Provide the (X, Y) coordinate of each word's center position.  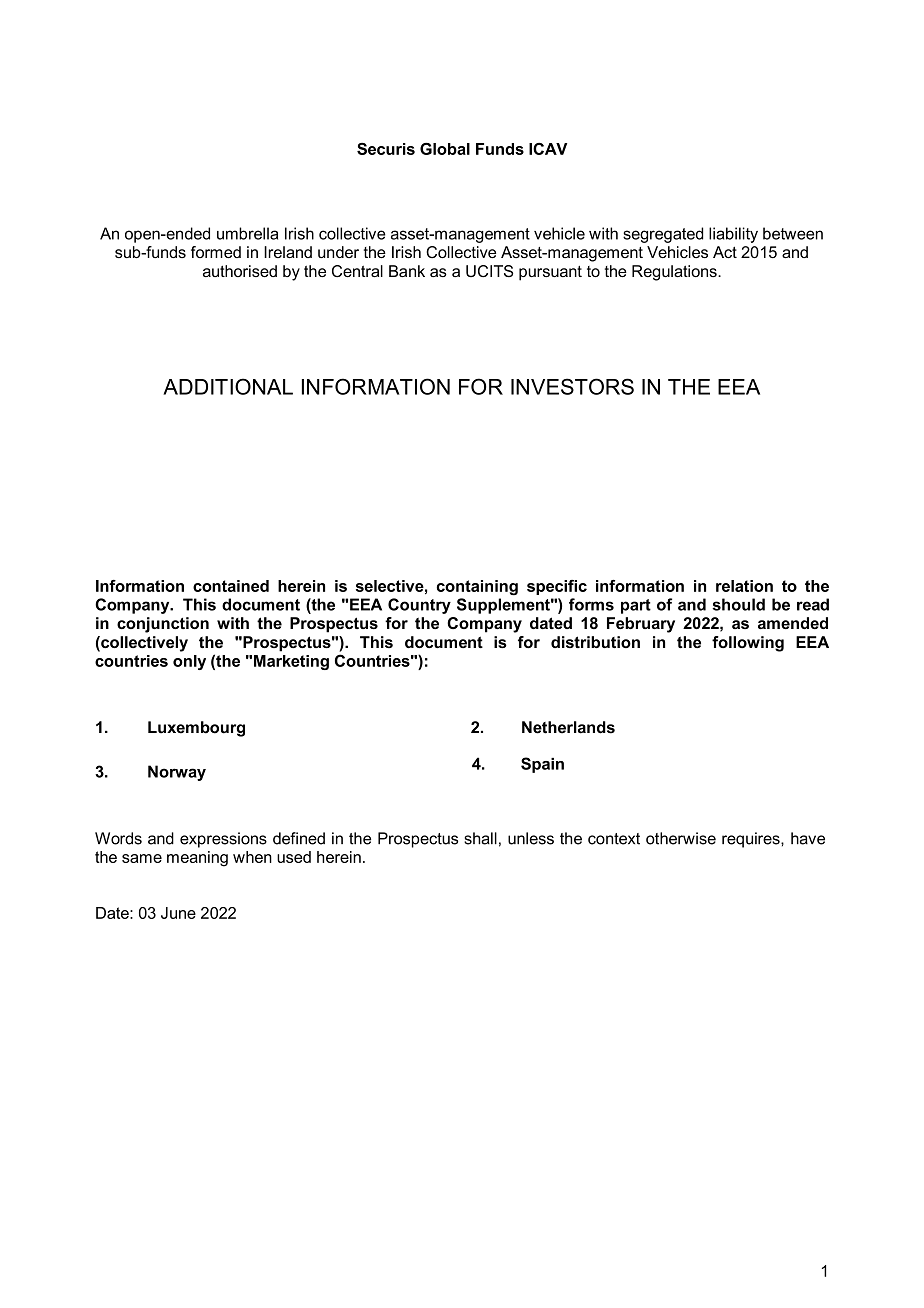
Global (445, 149)
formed (216, 252)
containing (477, 588)
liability (733, 235)
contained (231, 586)
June (178, 913)
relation (744, 586)
